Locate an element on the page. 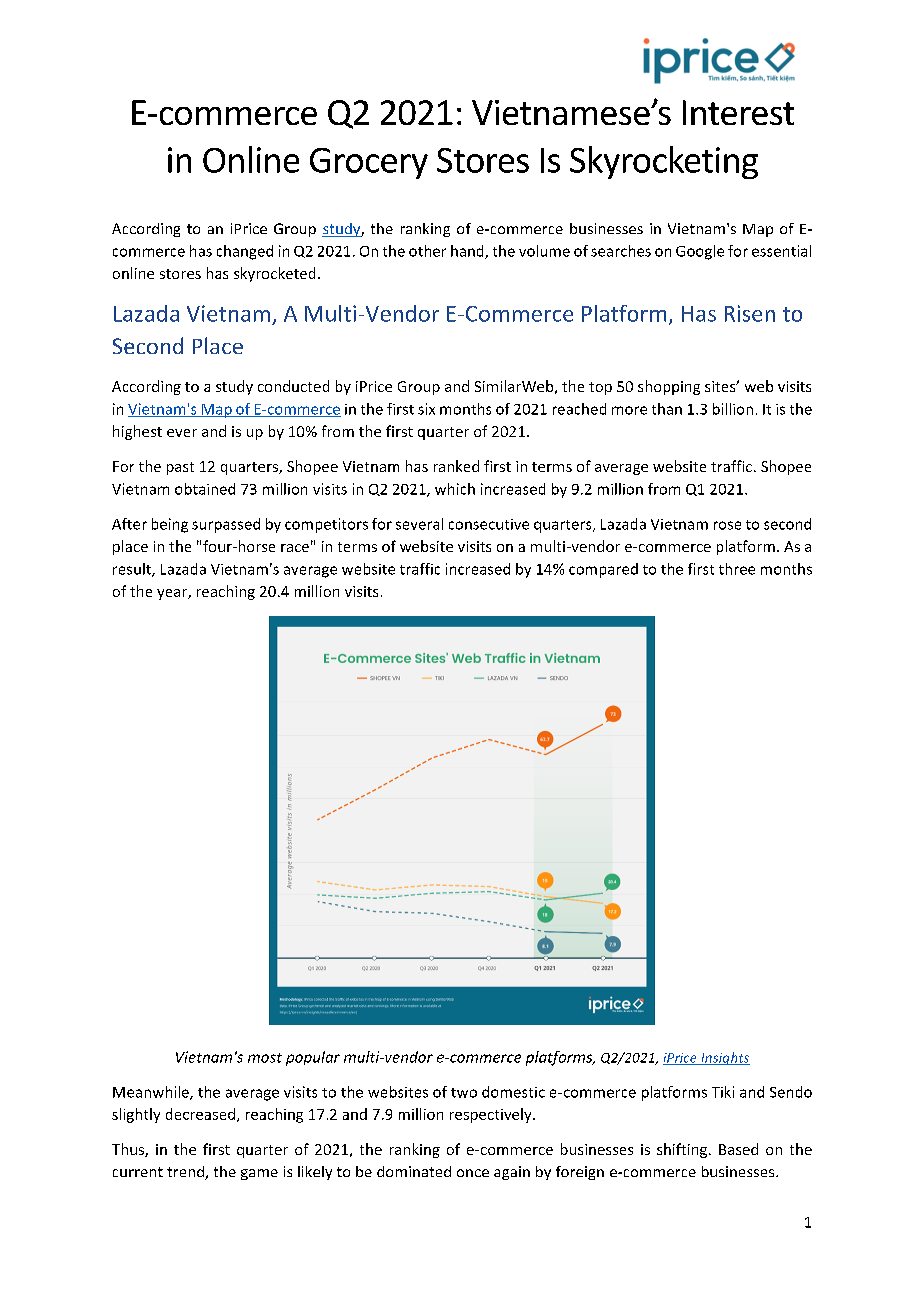 This document has width=924, height=1308. three is located at coordinates (737, 569).
